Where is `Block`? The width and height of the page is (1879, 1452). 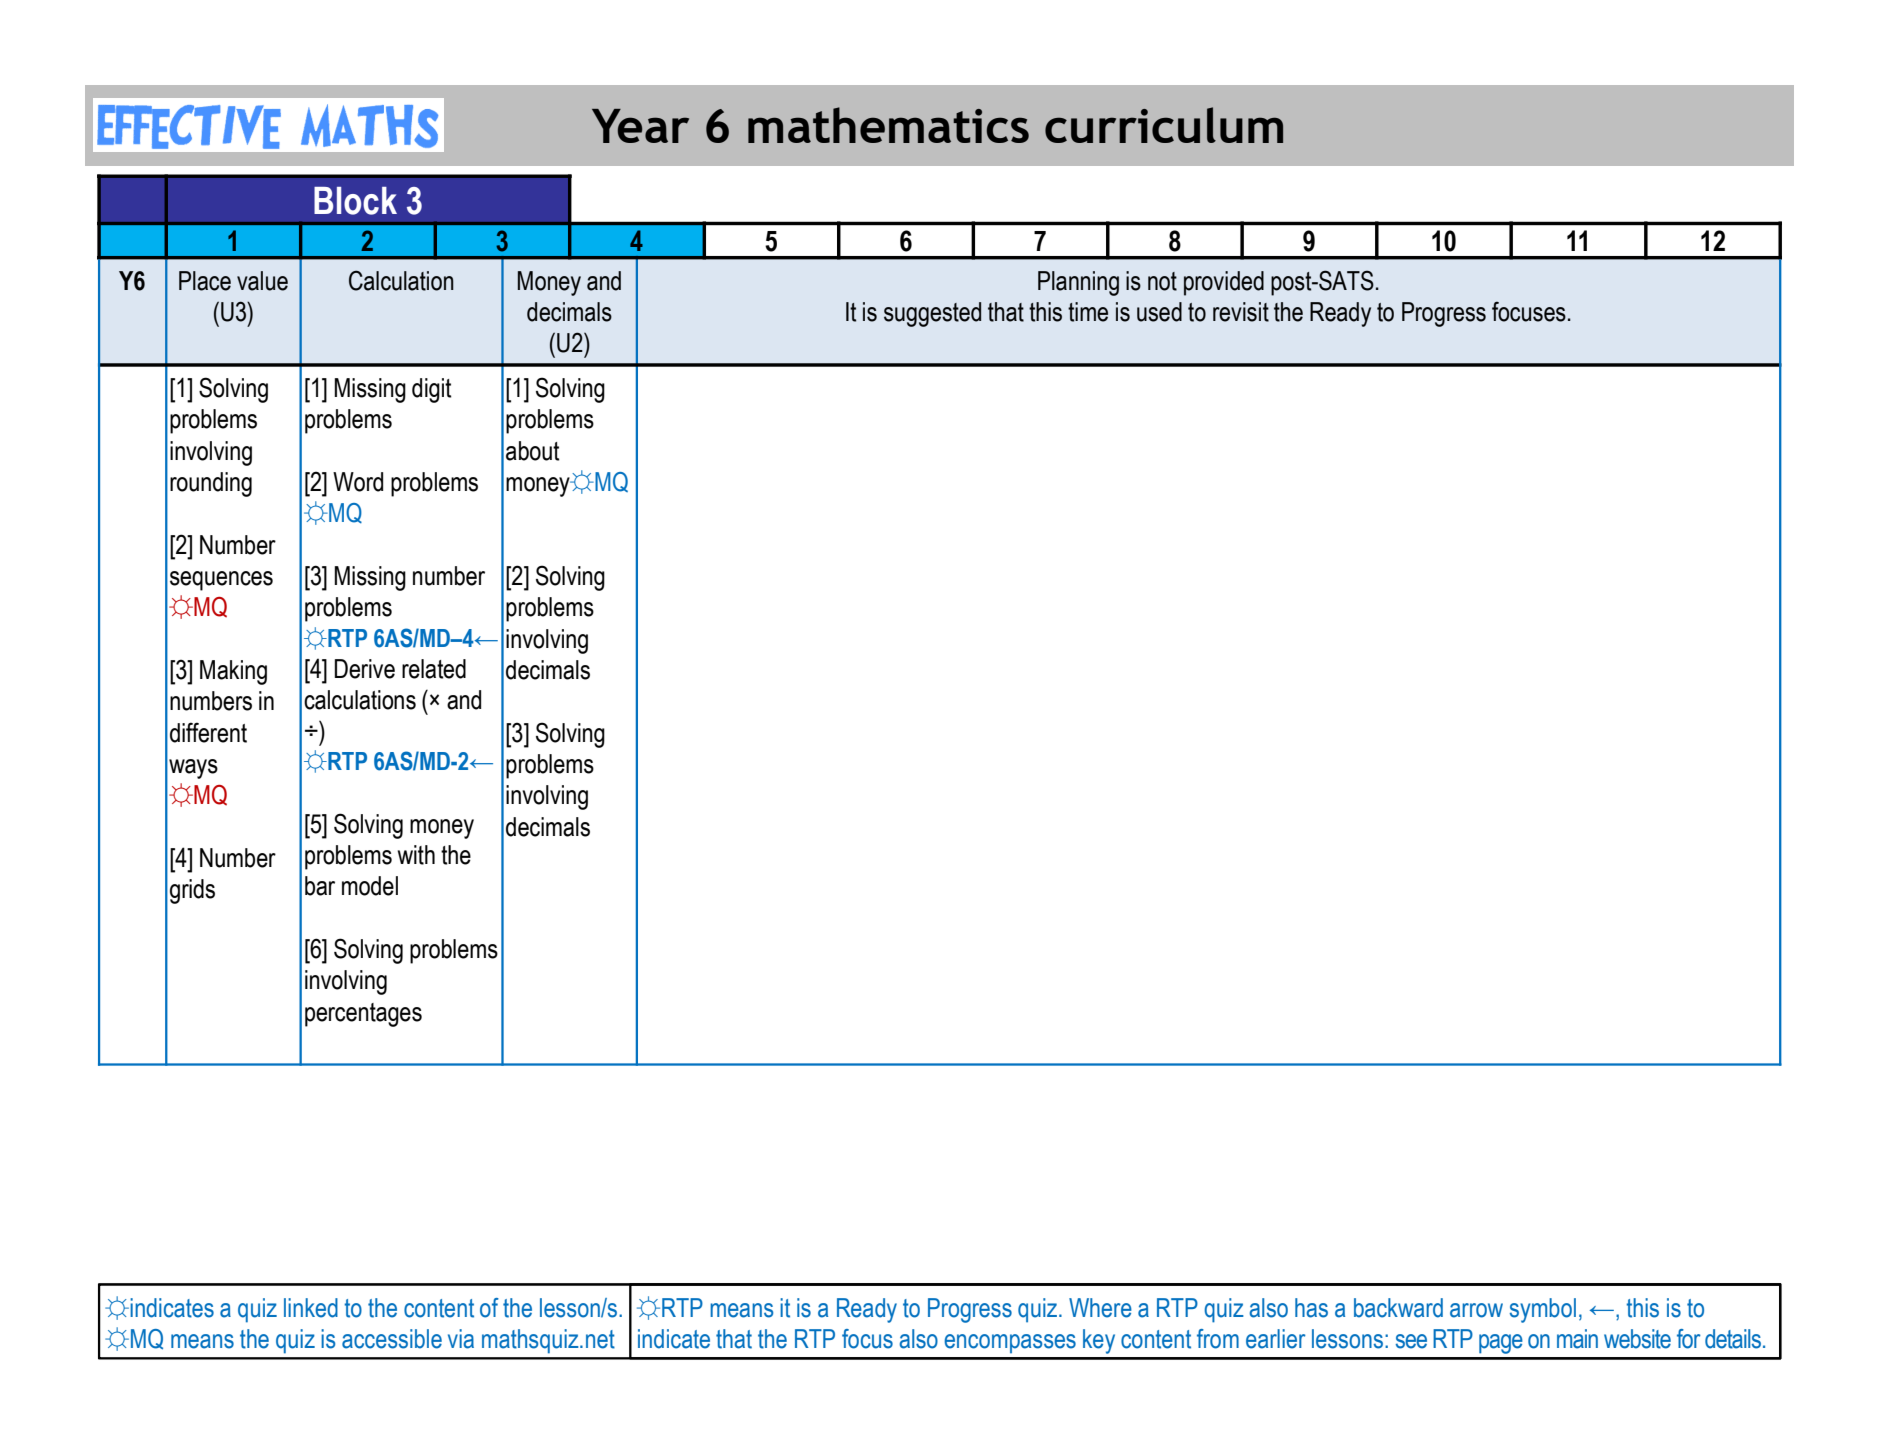
Block is located at coordinates (355, 201).
